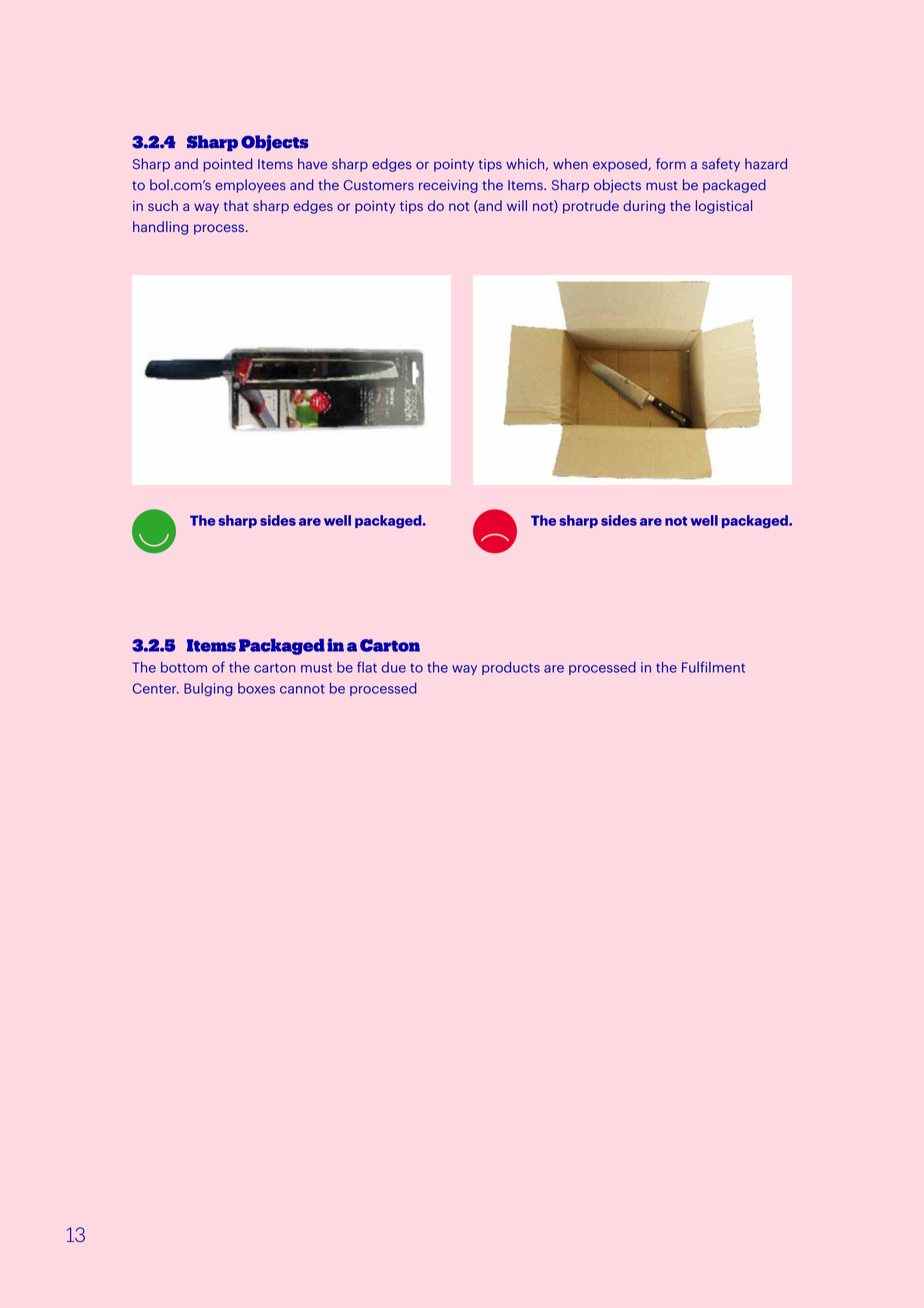 The image size is (924, 1308). Describe the element at coordinates (511, 668) in the screenshot. I see `products` at that location.
